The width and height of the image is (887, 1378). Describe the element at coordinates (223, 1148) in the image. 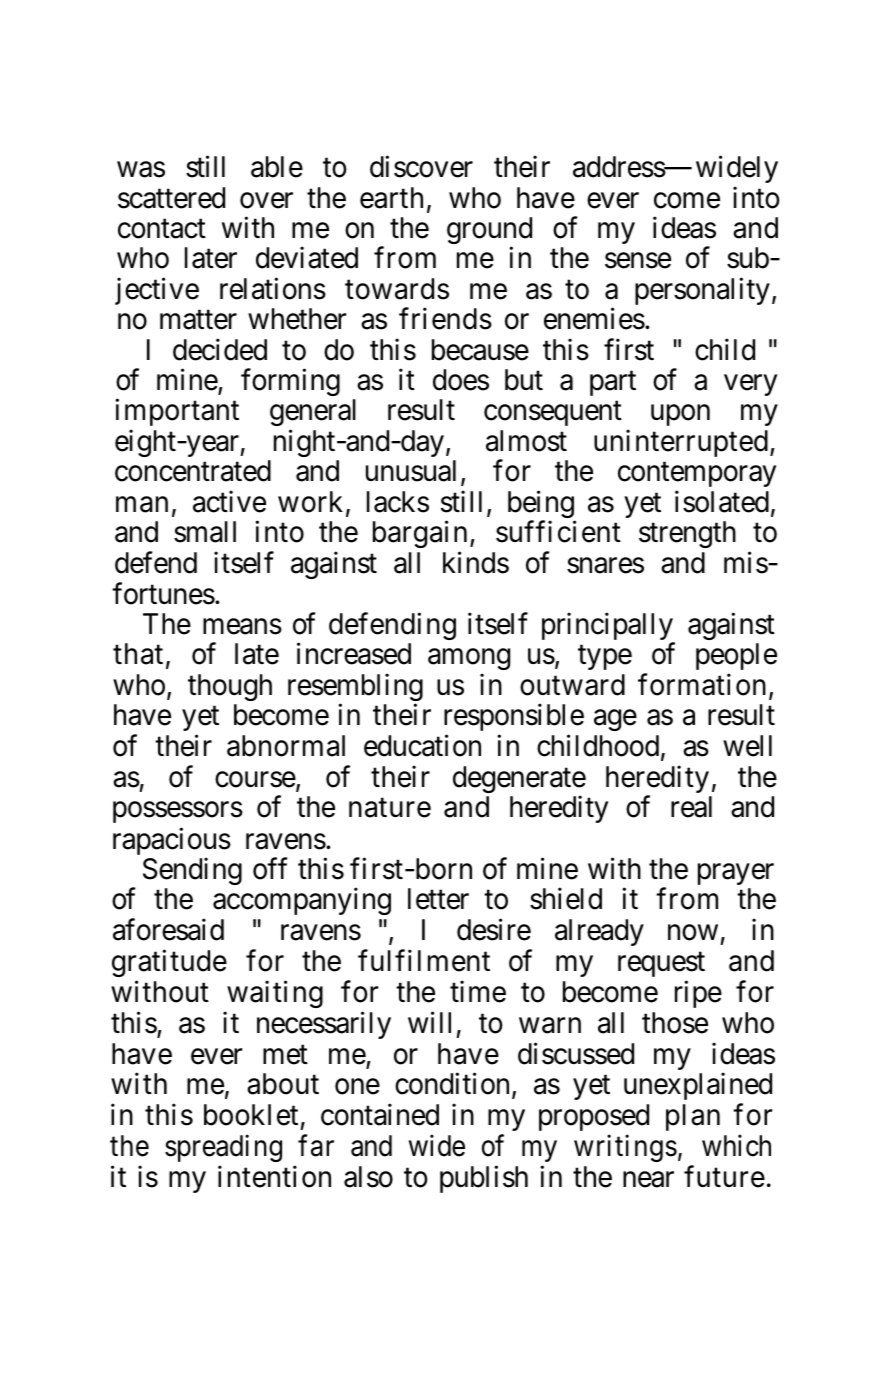

I see `spreading` at that location.
